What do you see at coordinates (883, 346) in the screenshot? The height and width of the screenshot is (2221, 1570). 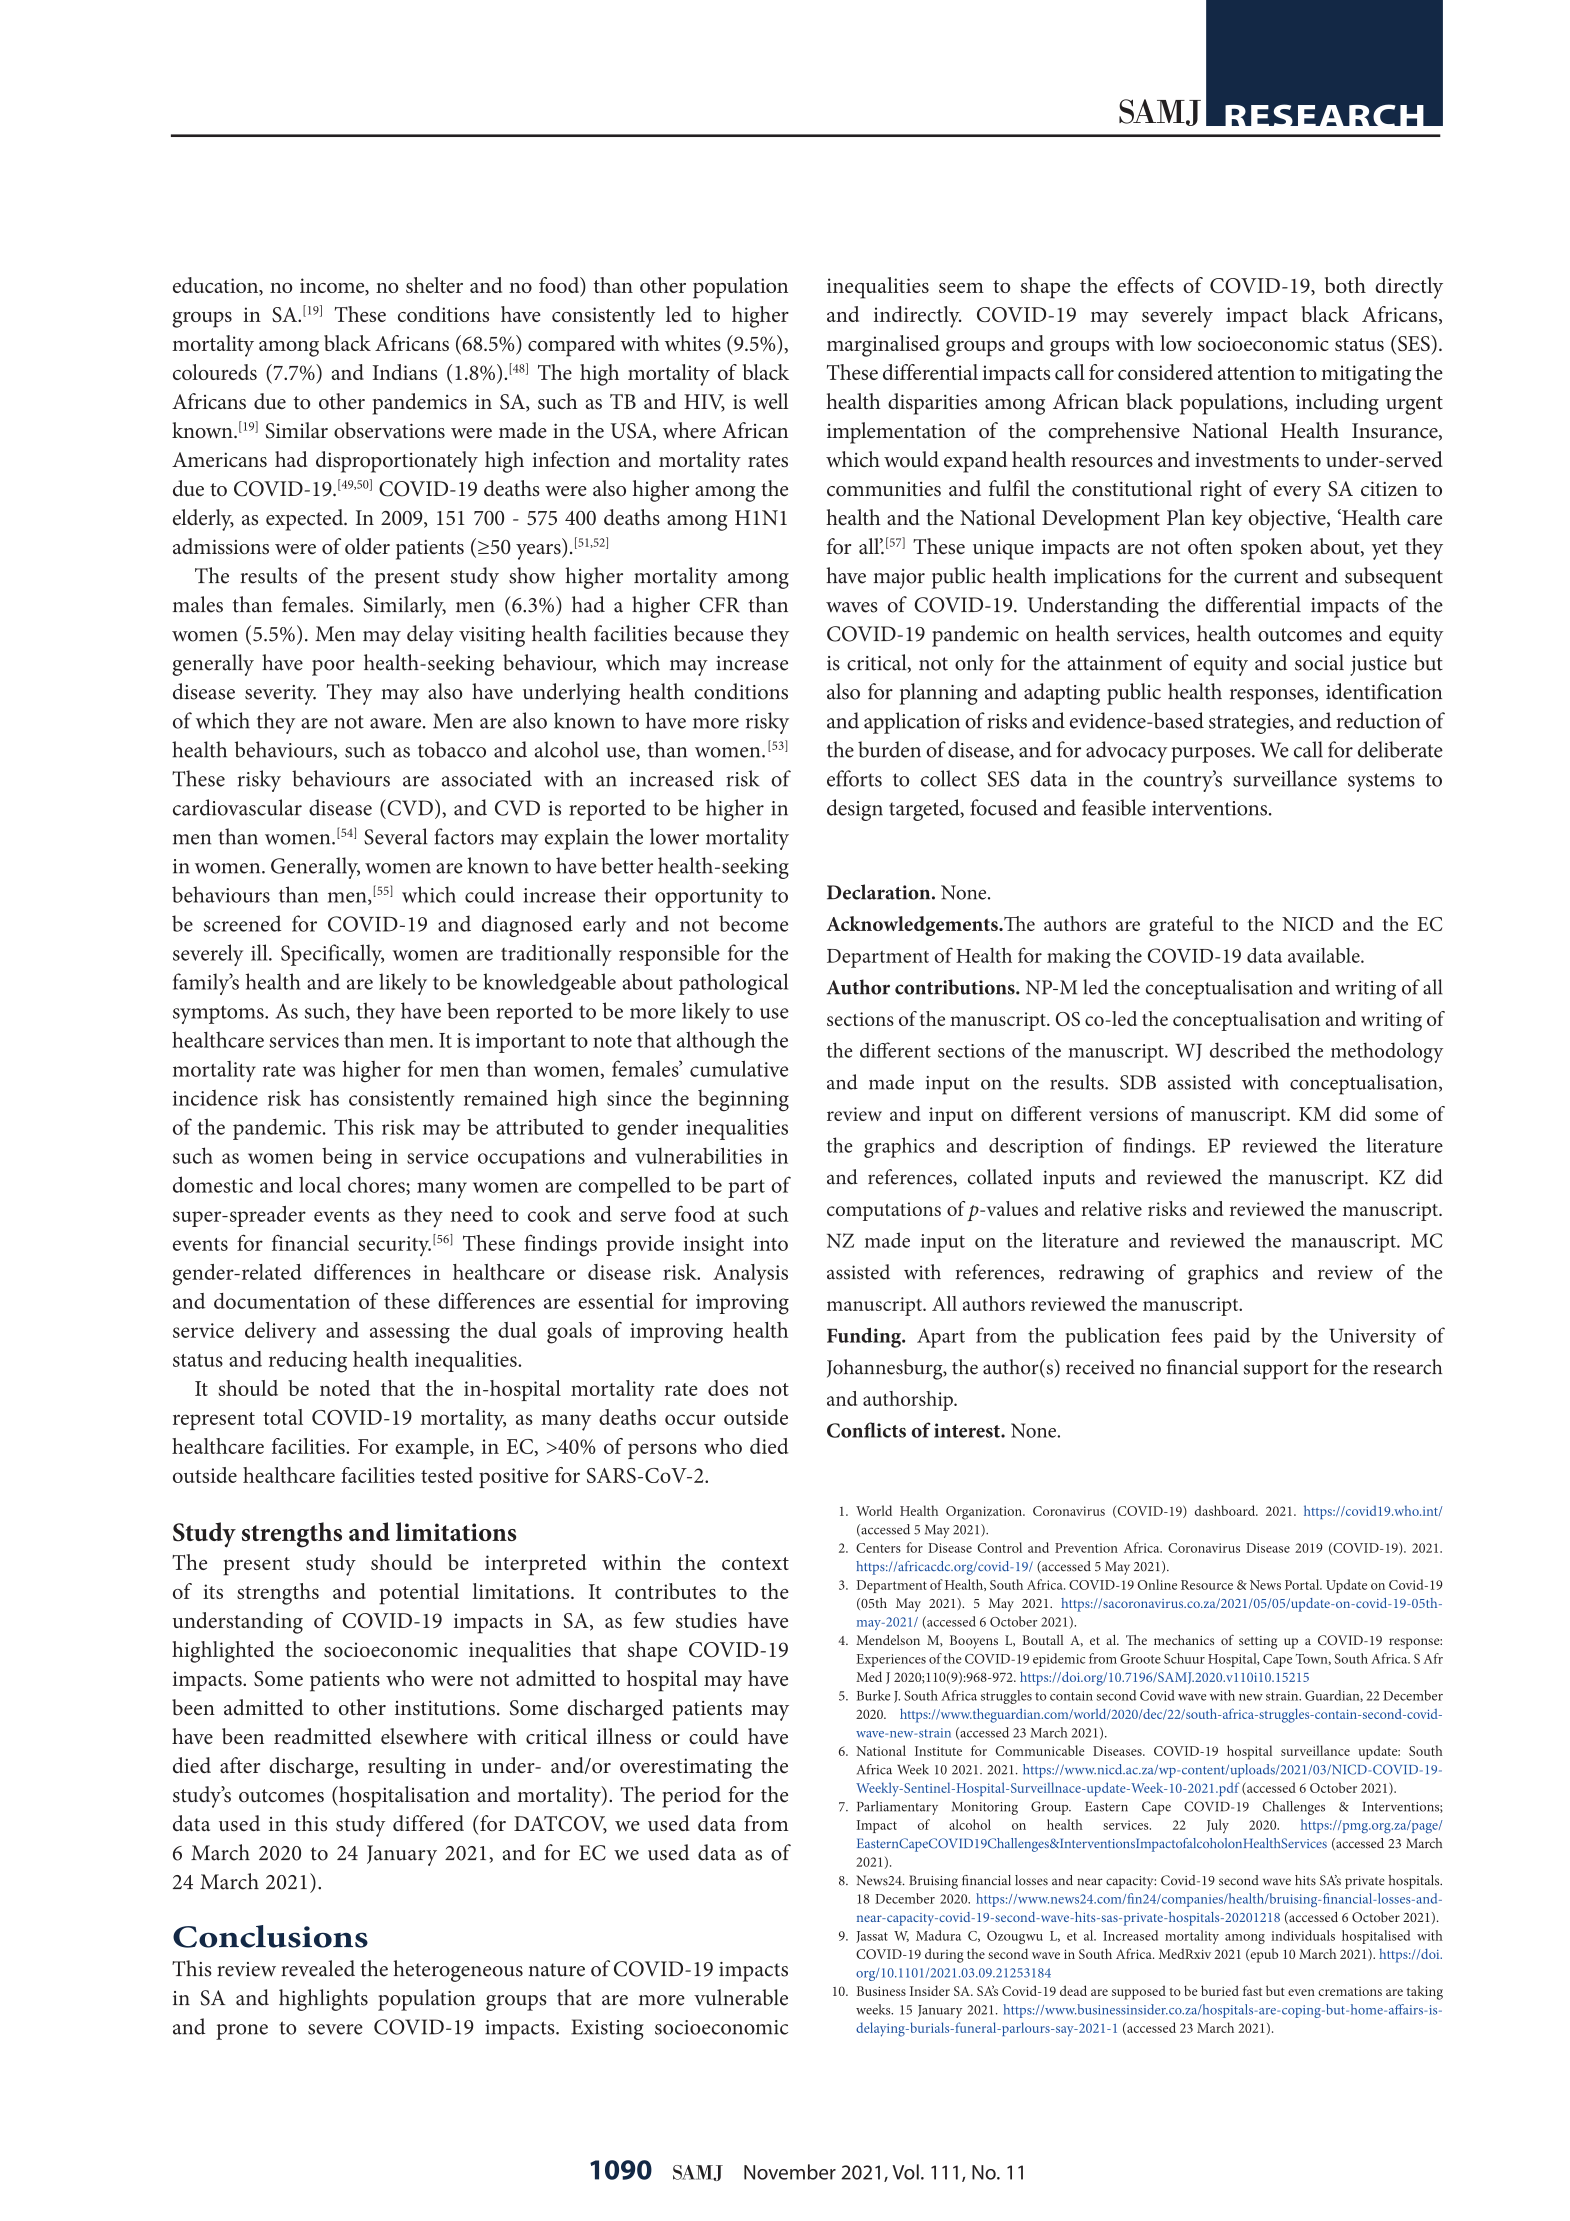 I see `marginalised` at bounding box center [883, 346].
